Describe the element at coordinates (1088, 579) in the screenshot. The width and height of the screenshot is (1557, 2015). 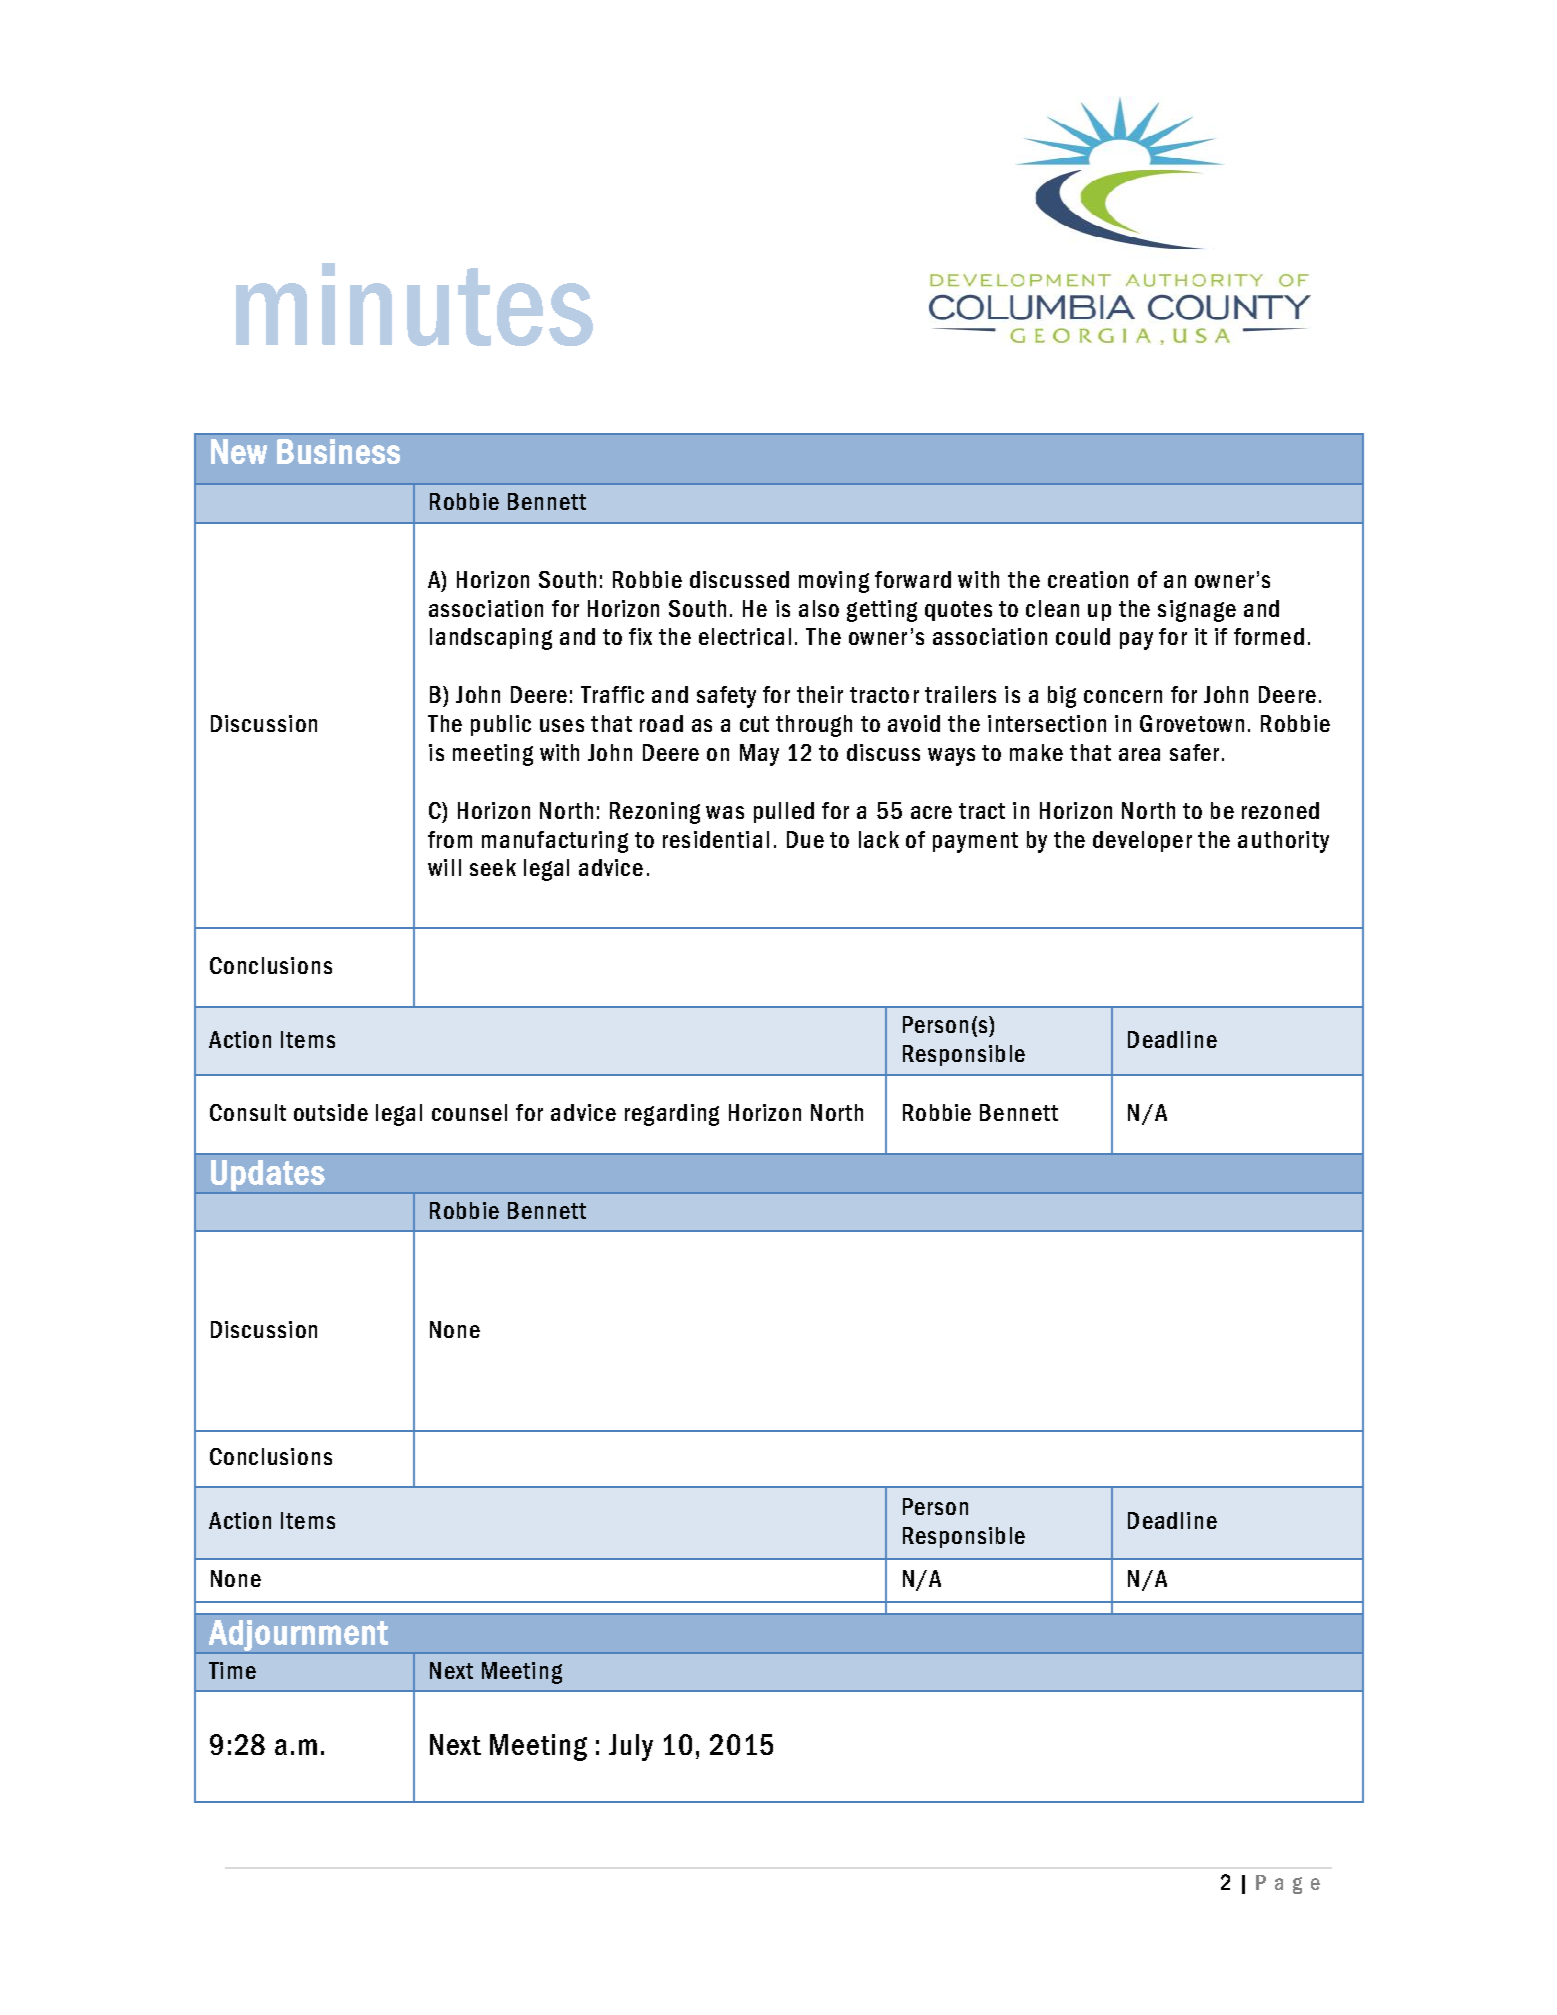
I see `creation` at that location.
